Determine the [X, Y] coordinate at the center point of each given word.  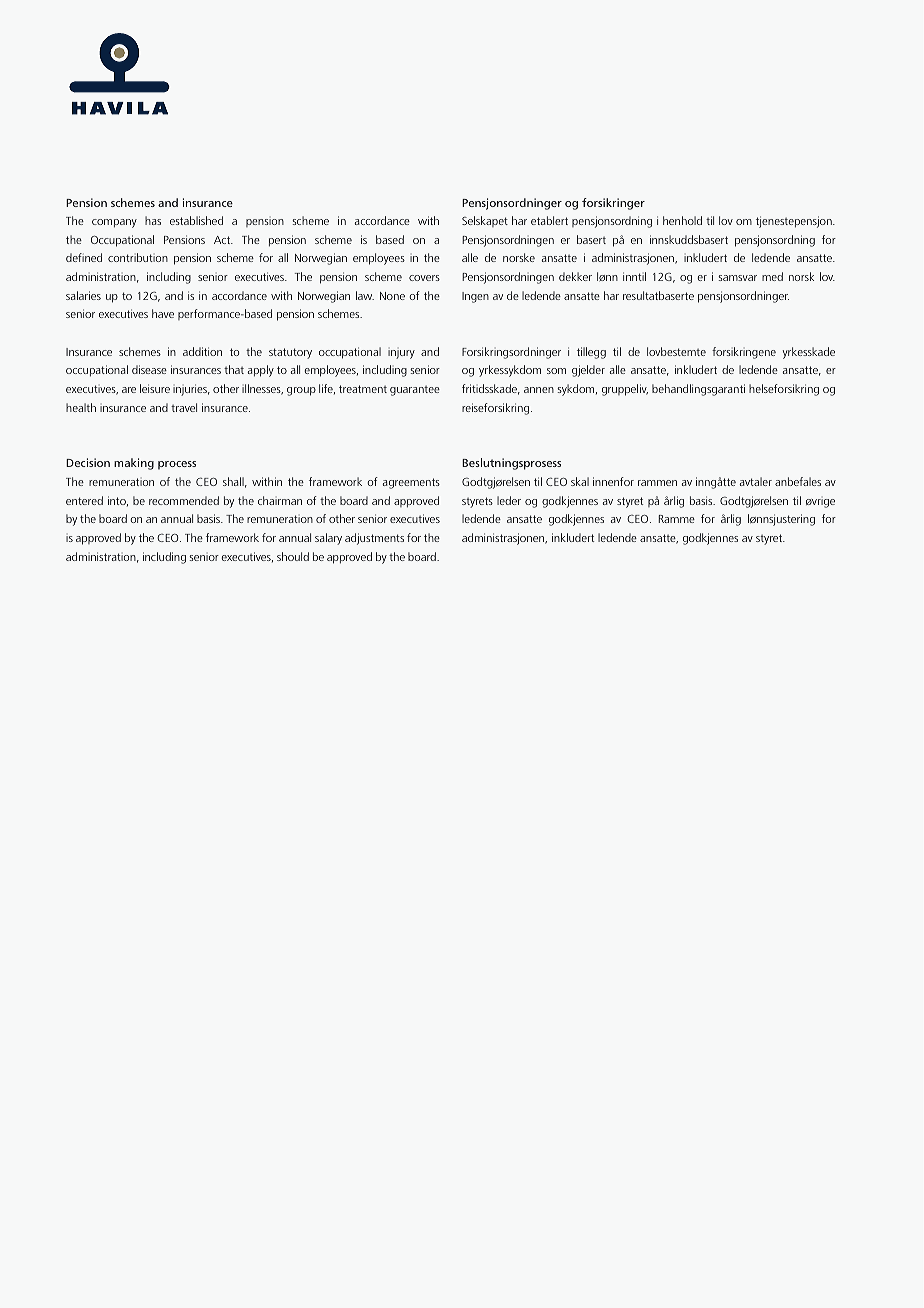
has [153, 220]
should [293, 556]
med [772, 276]
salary [328, 539]
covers [424, 278]
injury [401, 354]
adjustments [374, 539]
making [134, 464]
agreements [411, 483]
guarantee [415, 391]
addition [202, 351]
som [556, 371]
